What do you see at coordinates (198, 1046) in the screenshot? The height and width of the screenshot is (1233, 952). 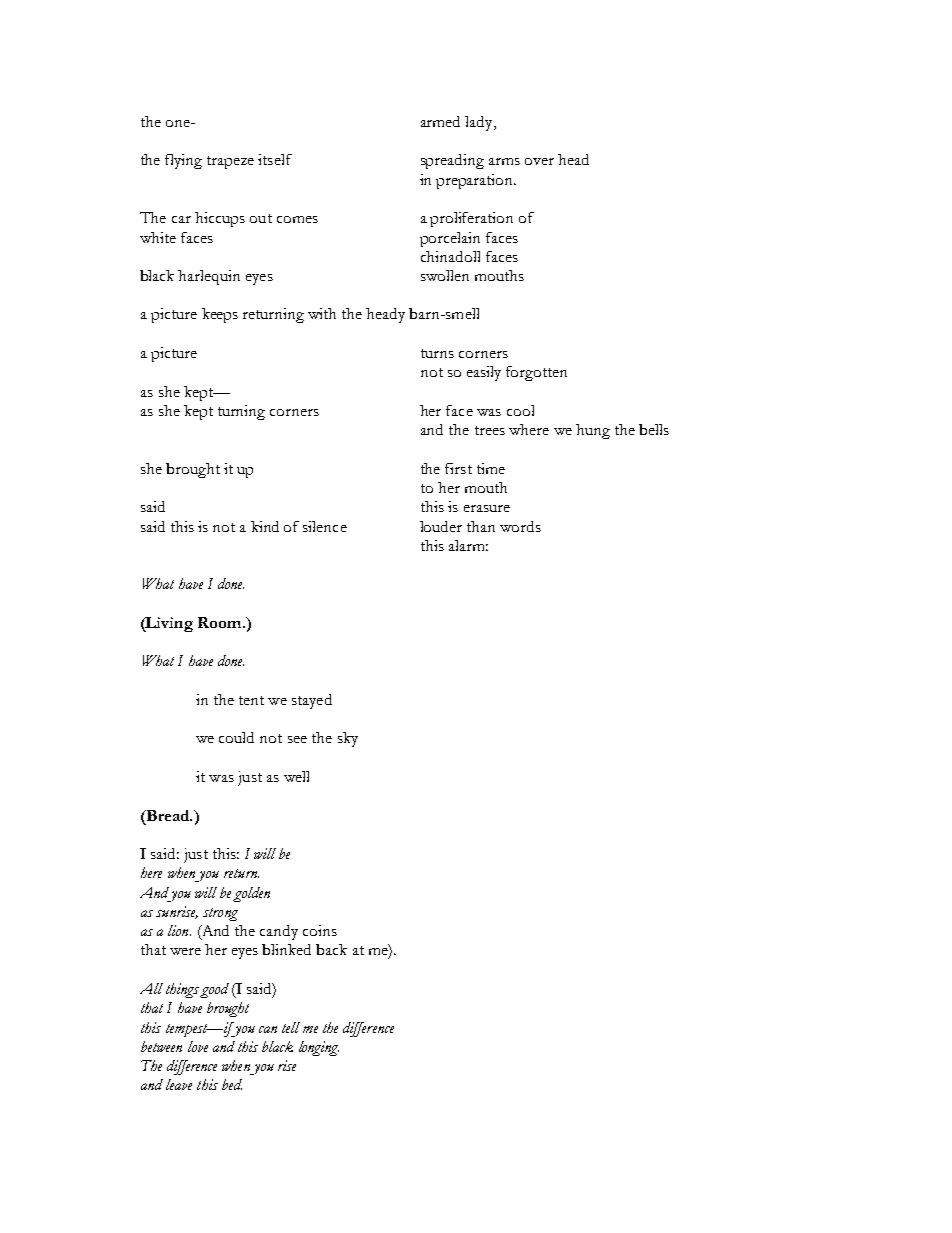 I see `love` at bounding box center [198, 1046].
